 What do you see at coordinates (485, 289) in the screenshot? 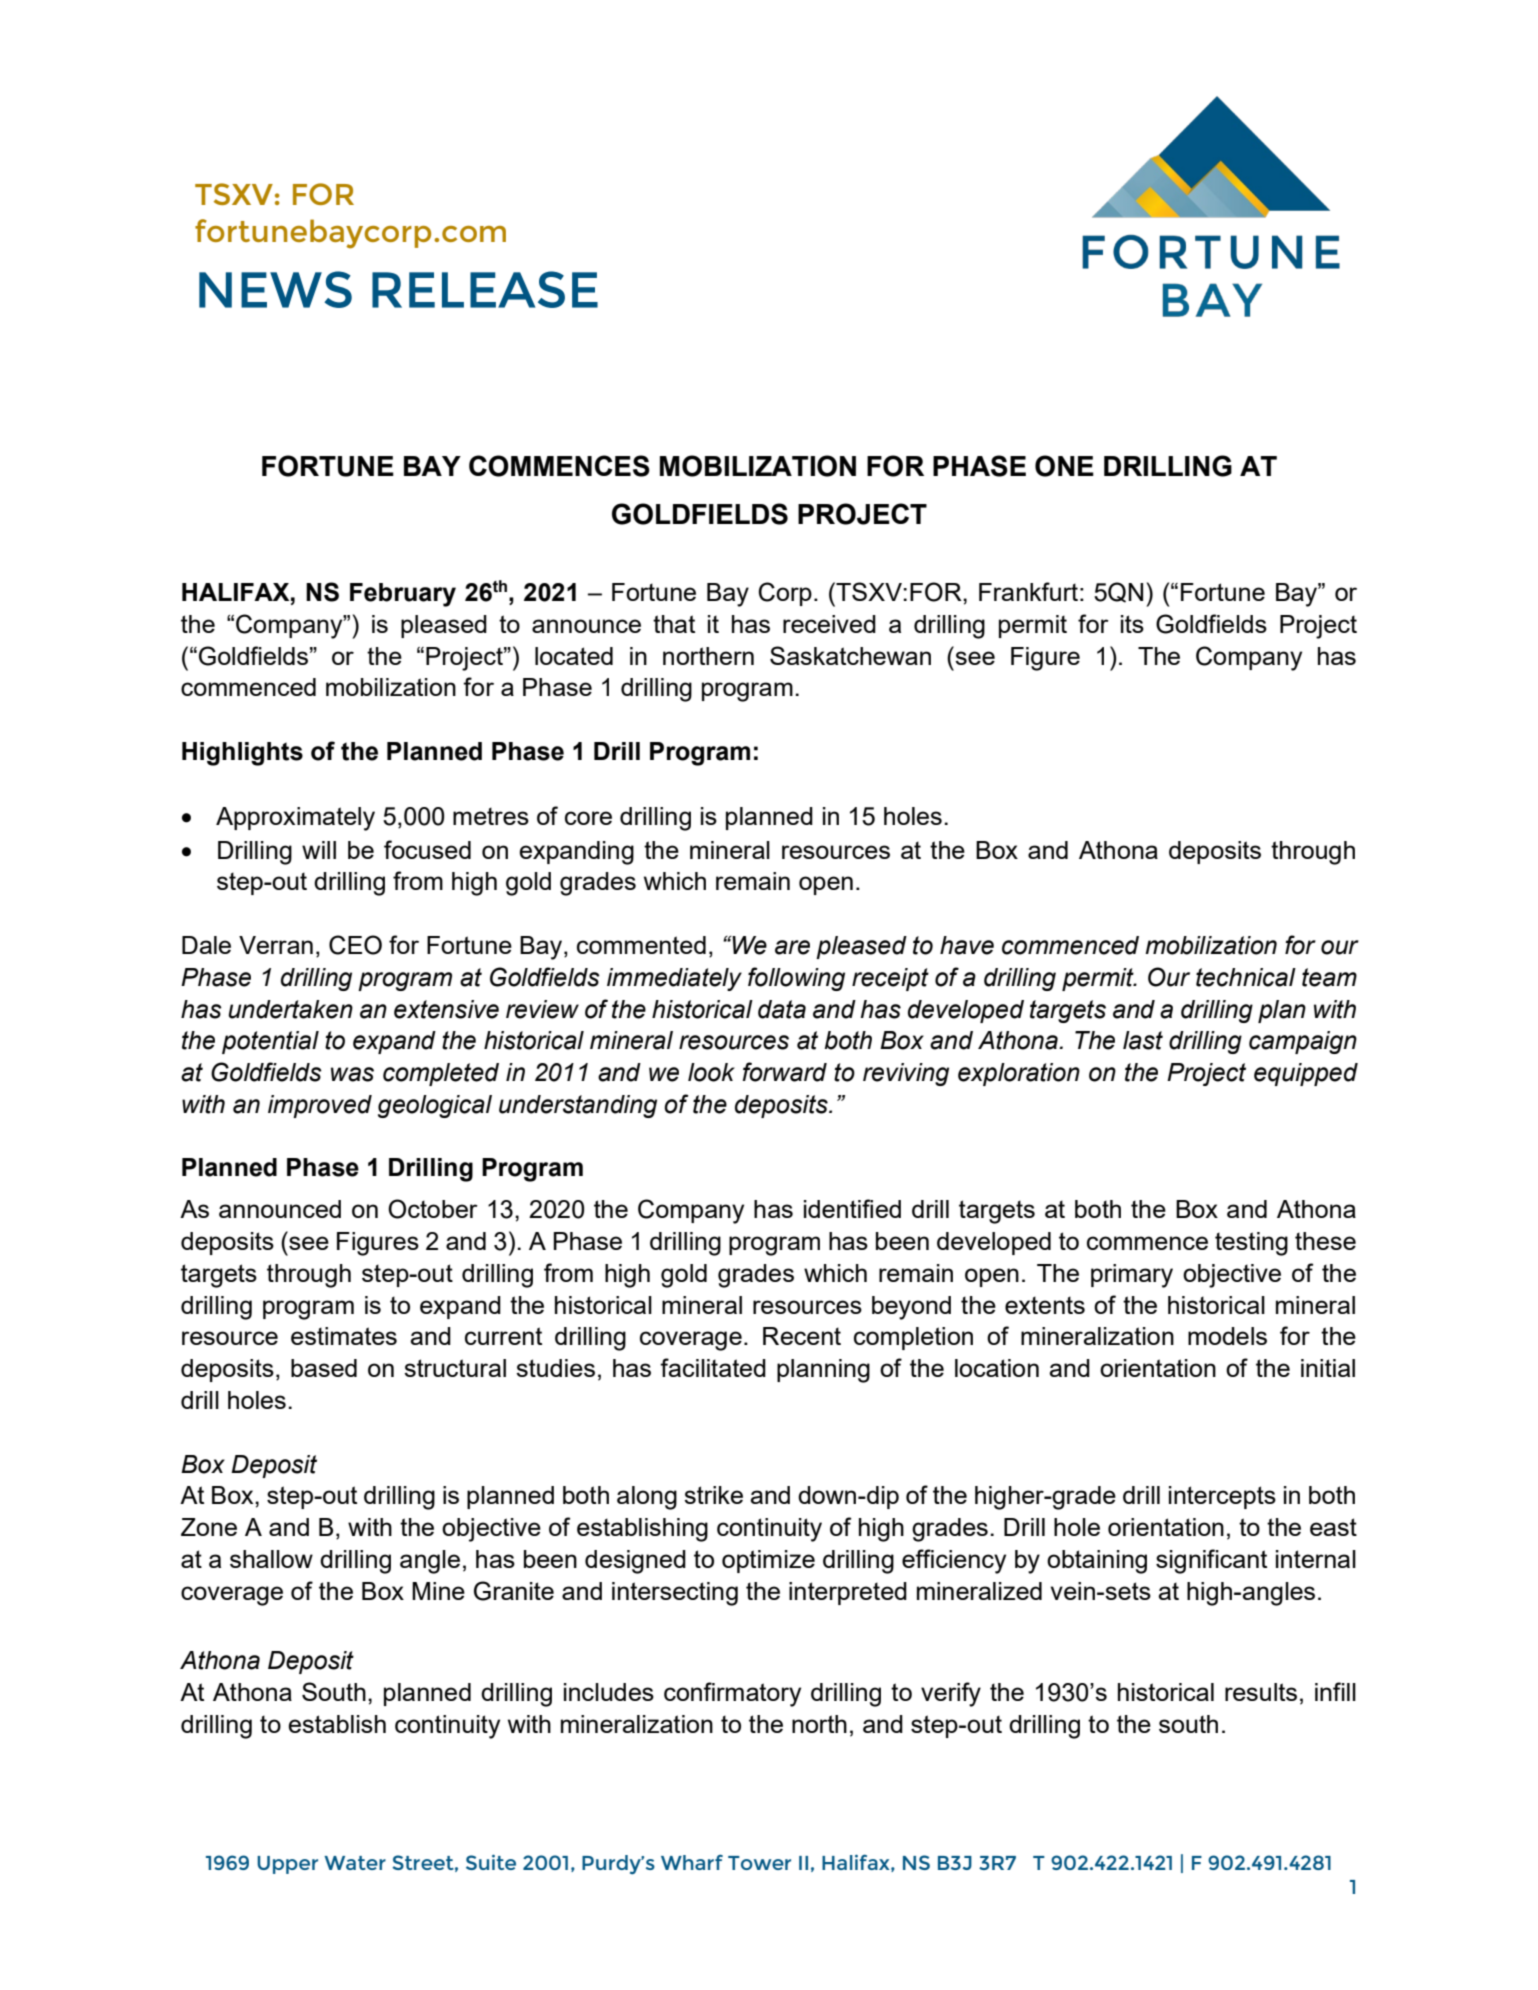
I see `RELEASE` at bounding box center [485, 289].
